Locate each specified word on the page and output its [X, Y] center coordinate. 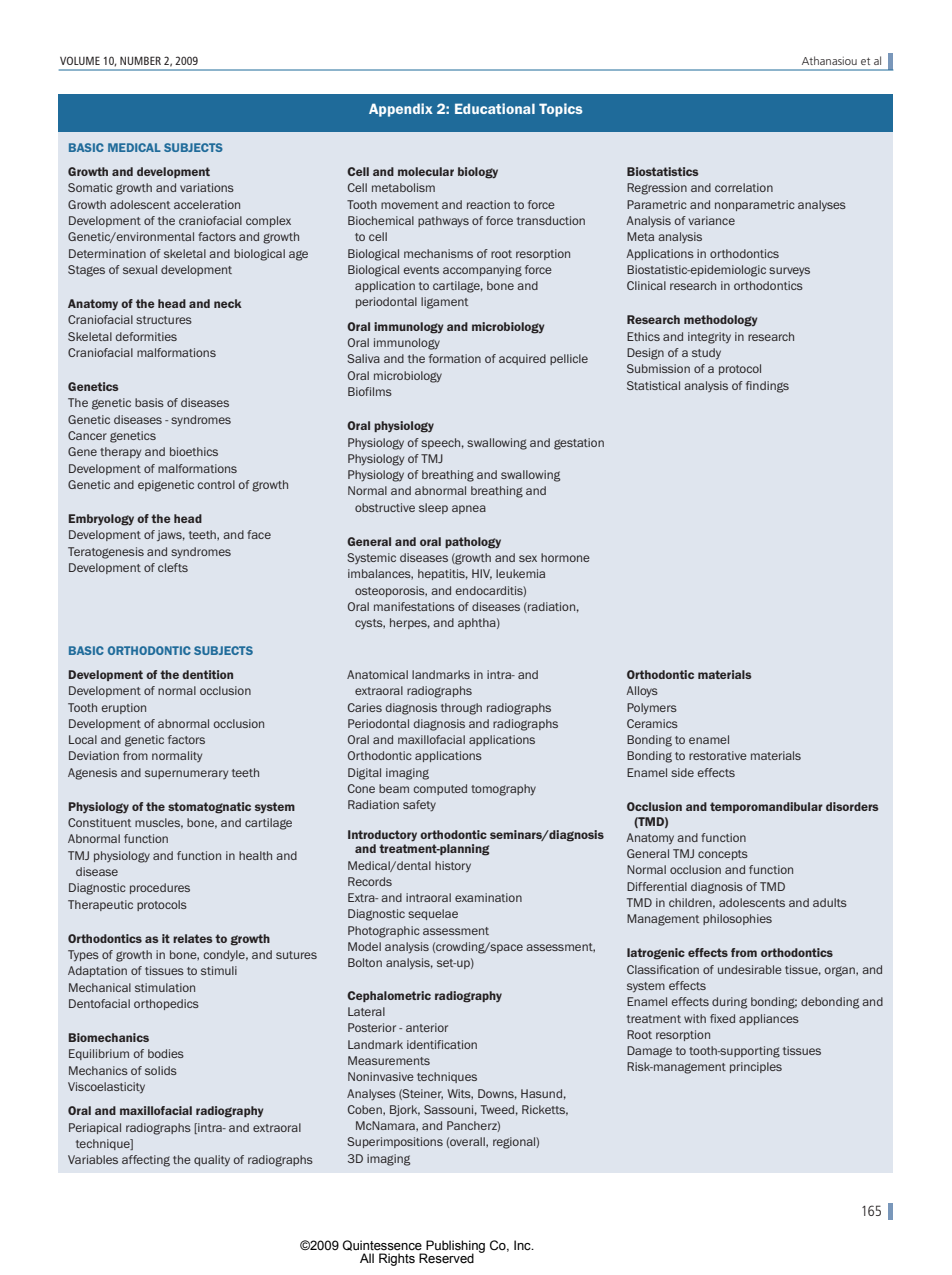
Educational [495, 108]
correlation [744, 187]
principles [756, 1067]
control [216, 484]
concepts [723, 855]
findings [767, 387]
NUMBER [140, 60]
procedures [160, 888]
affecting [146, 1161]
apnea [469, 509]
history [453, 867]
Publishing [454, 1247]
